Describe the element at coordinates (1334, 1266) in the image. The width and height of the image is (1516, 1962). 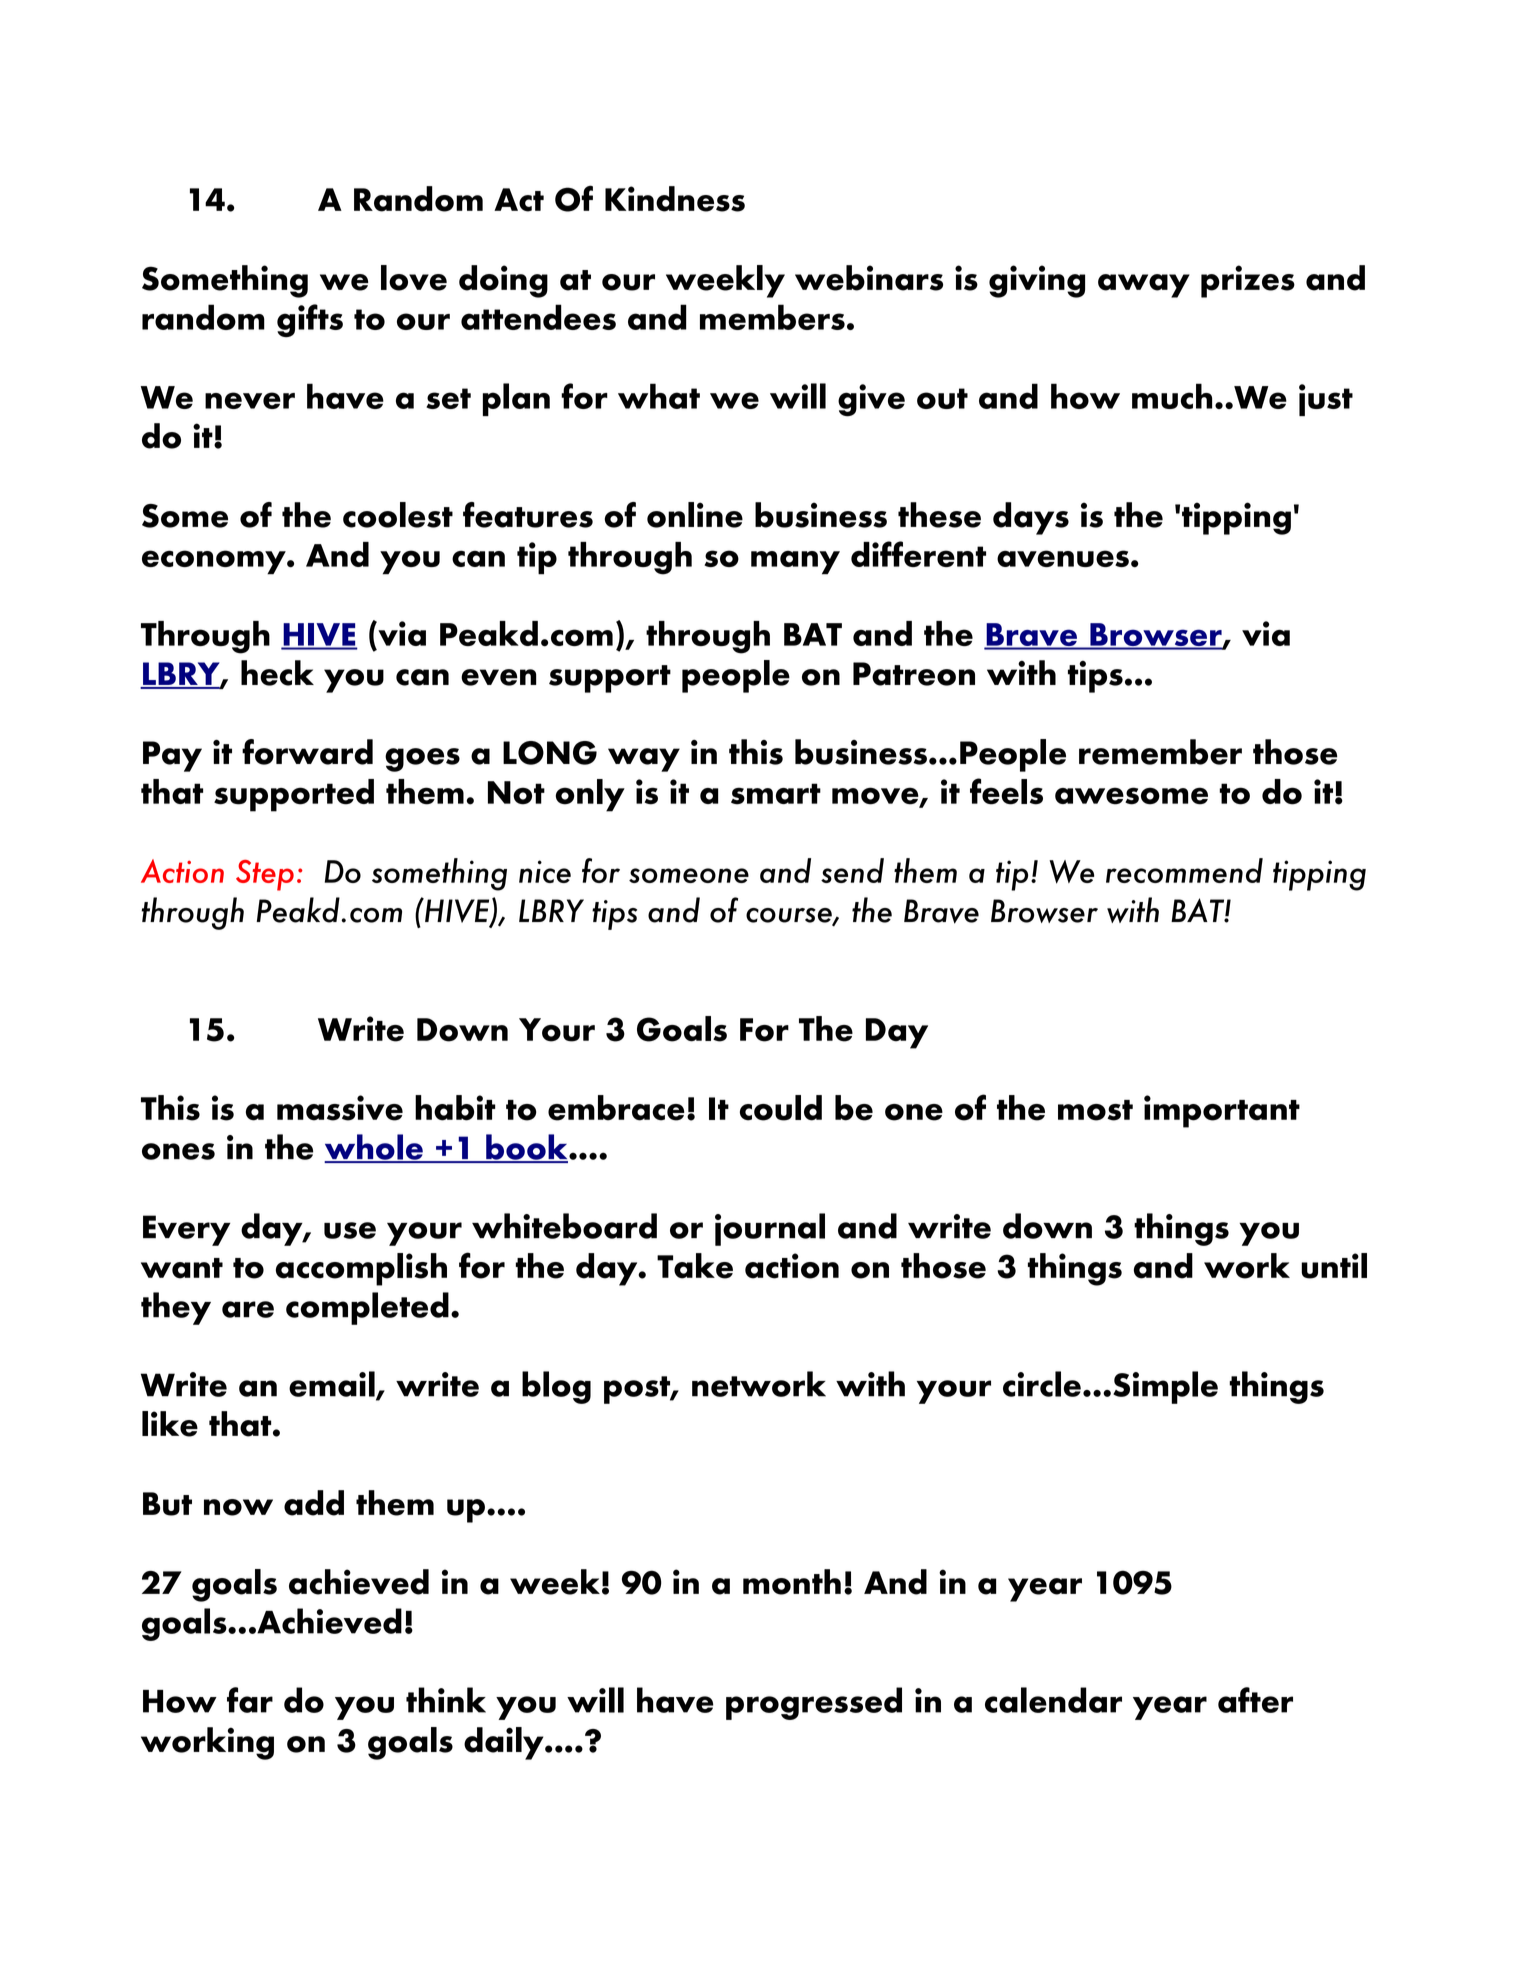
I see `until` at that location.
